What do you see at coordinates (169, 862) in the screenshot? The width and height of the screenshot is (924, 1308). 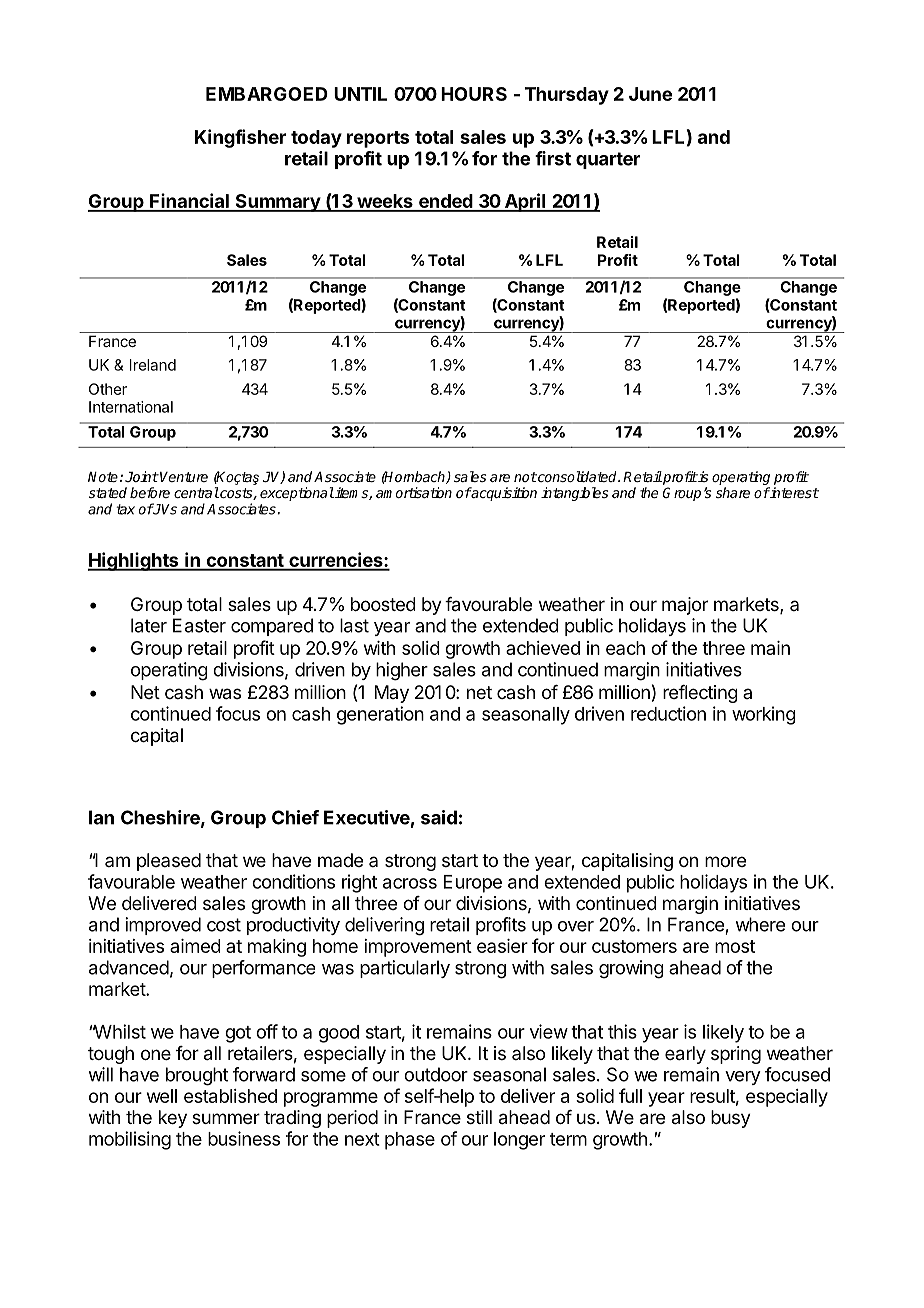 I see `pleased` at bounding box center [169, 862].
